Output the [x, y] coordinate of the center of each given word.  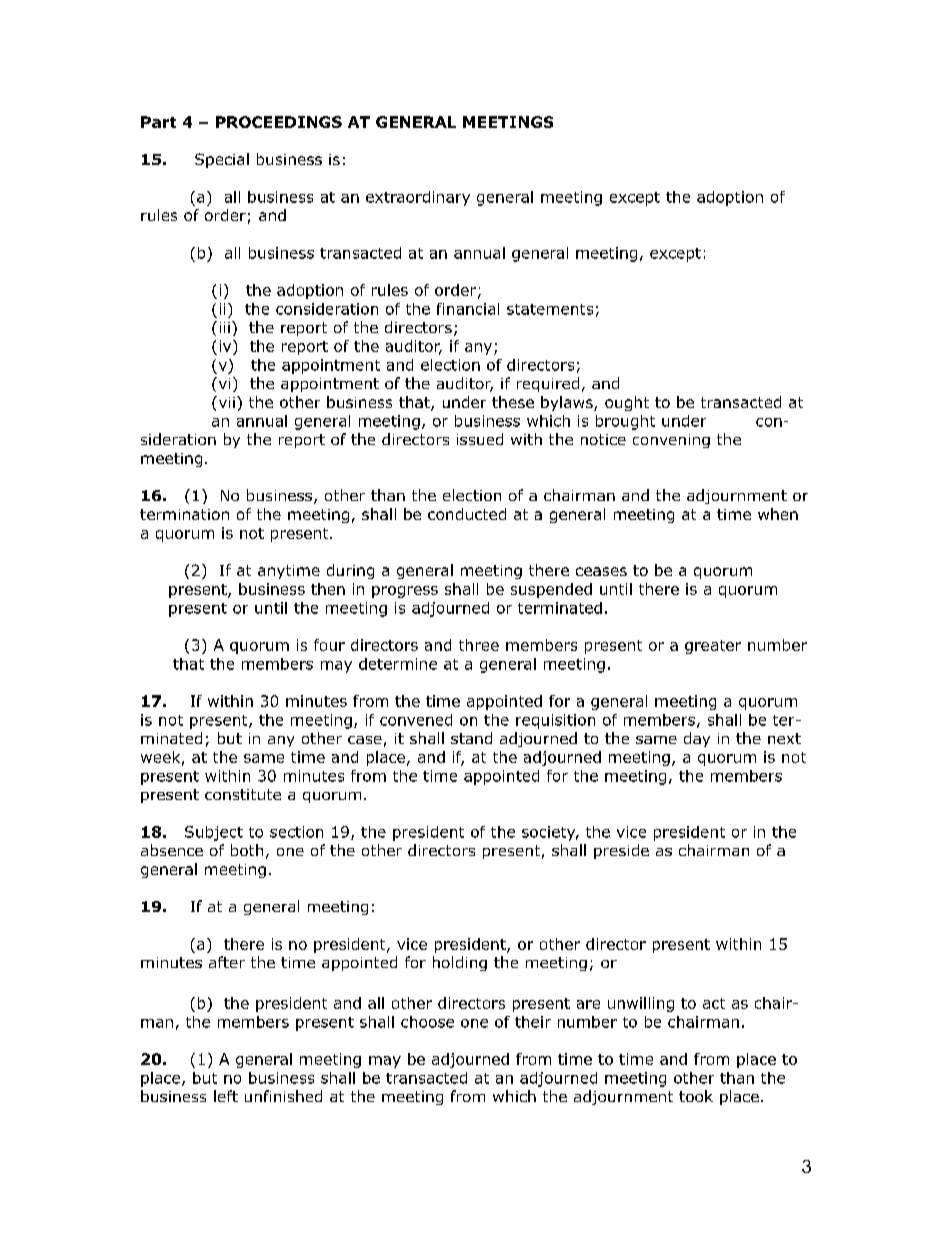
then [328, 589]
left [226, 1096]
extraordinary [418, 198]
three [479, 645]
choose [427, 1022]
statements [550, 309]
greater [713, 647]
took [696, 1096]
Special [222, 160]
